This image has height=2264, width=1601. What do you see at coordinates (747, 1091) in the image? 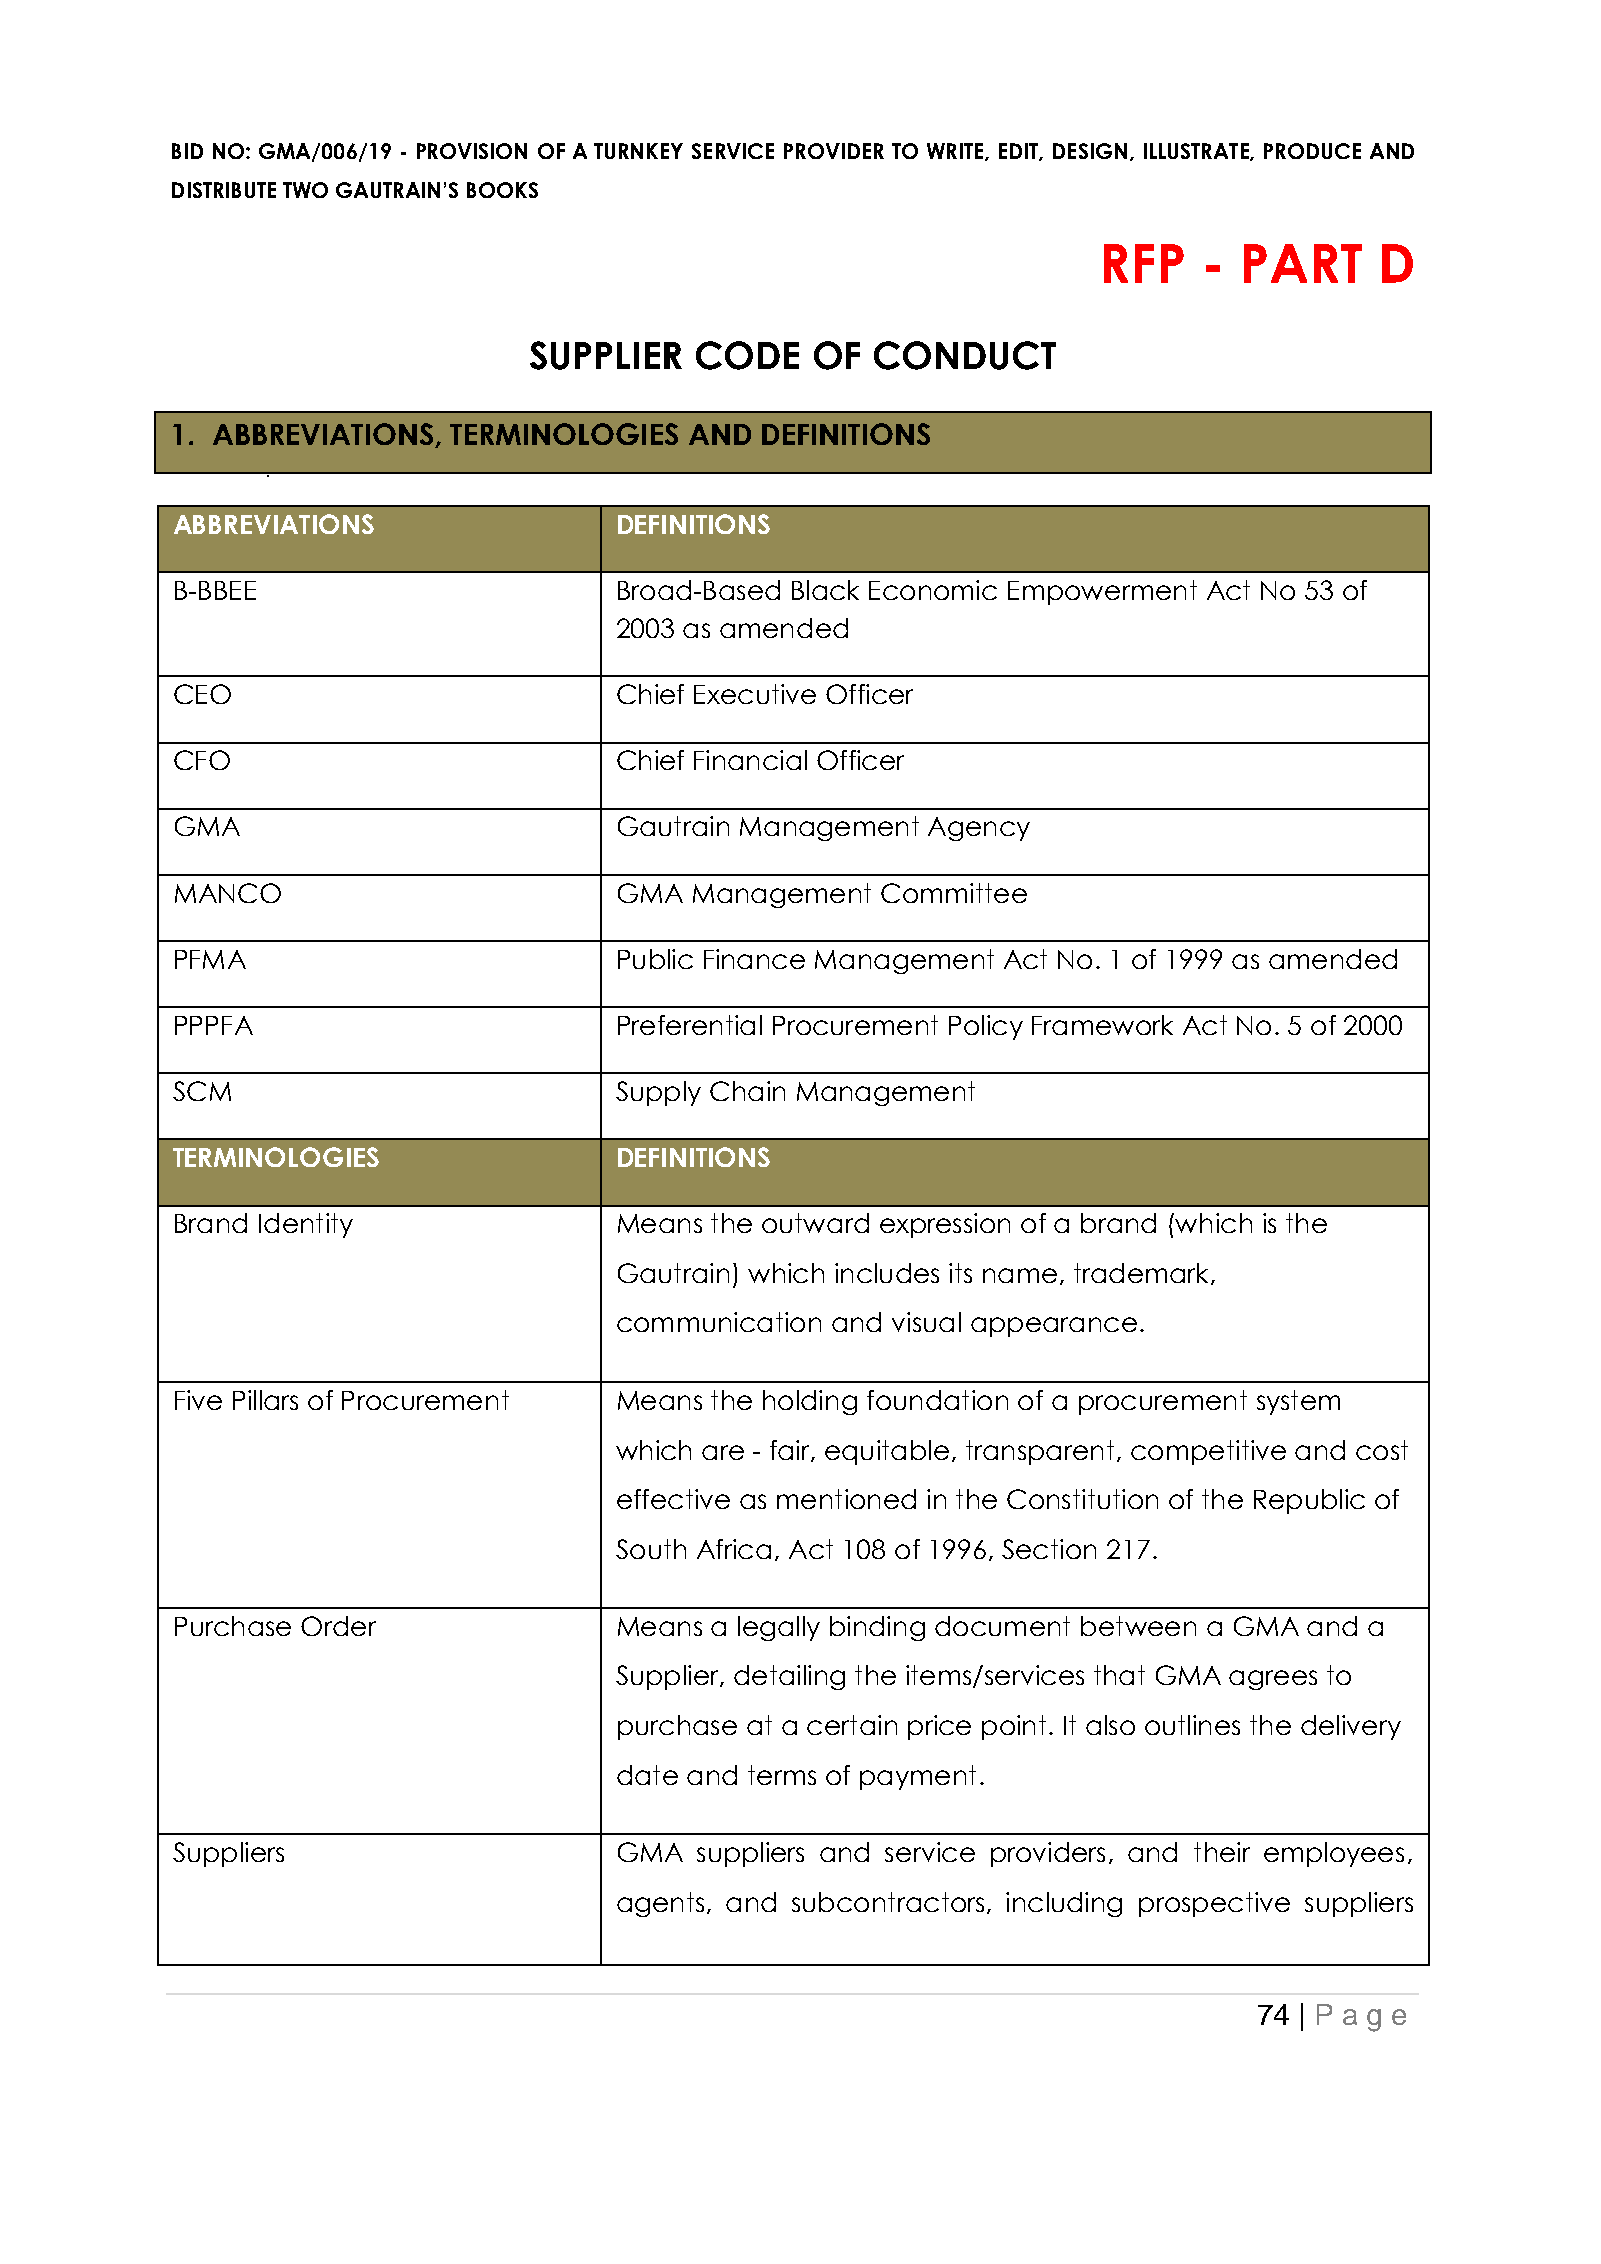
I see `Chain` at bounding box center [747, 1091].
